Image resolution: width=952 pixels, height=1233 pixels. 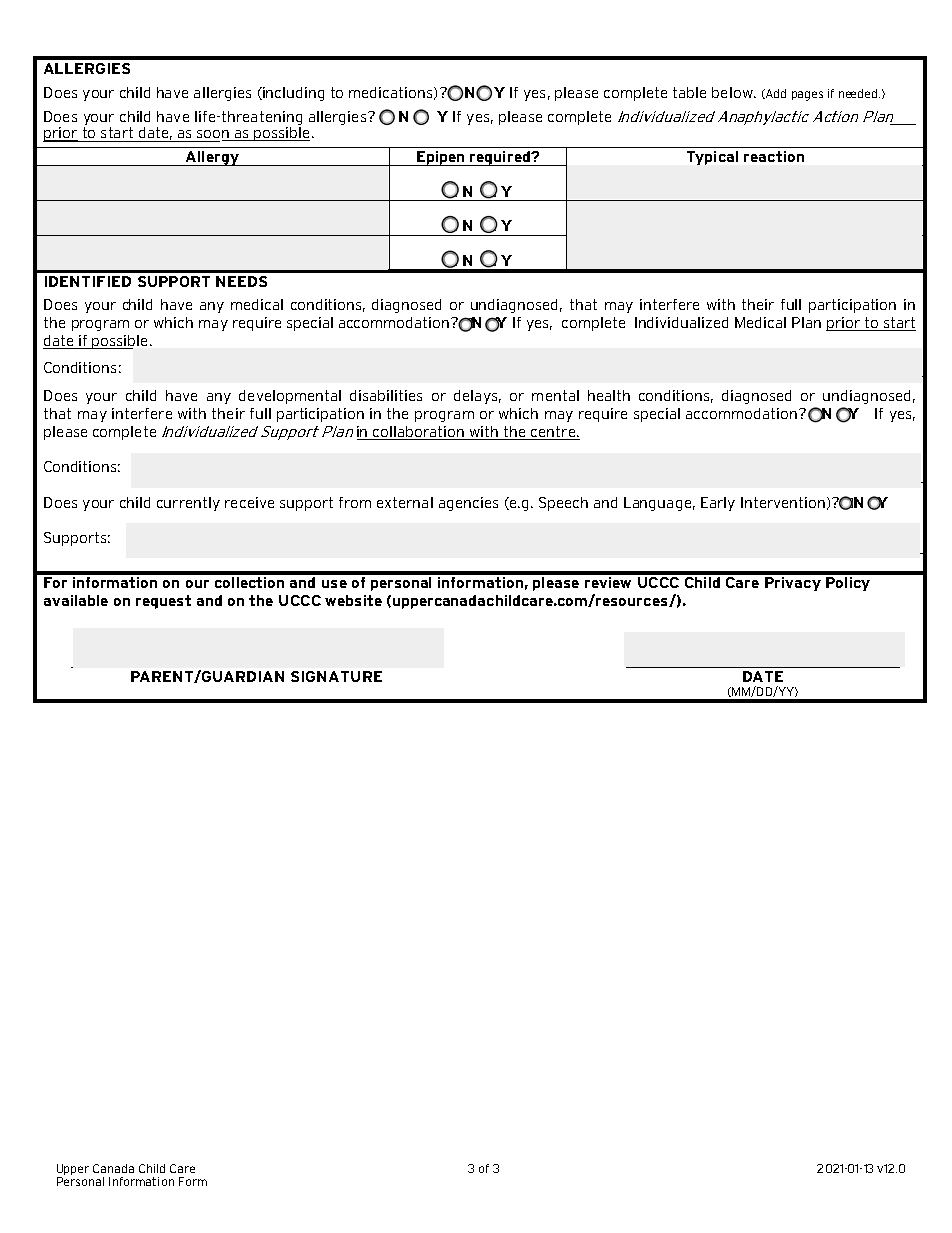 I want to click on Early, so click(x=718, y=504).
